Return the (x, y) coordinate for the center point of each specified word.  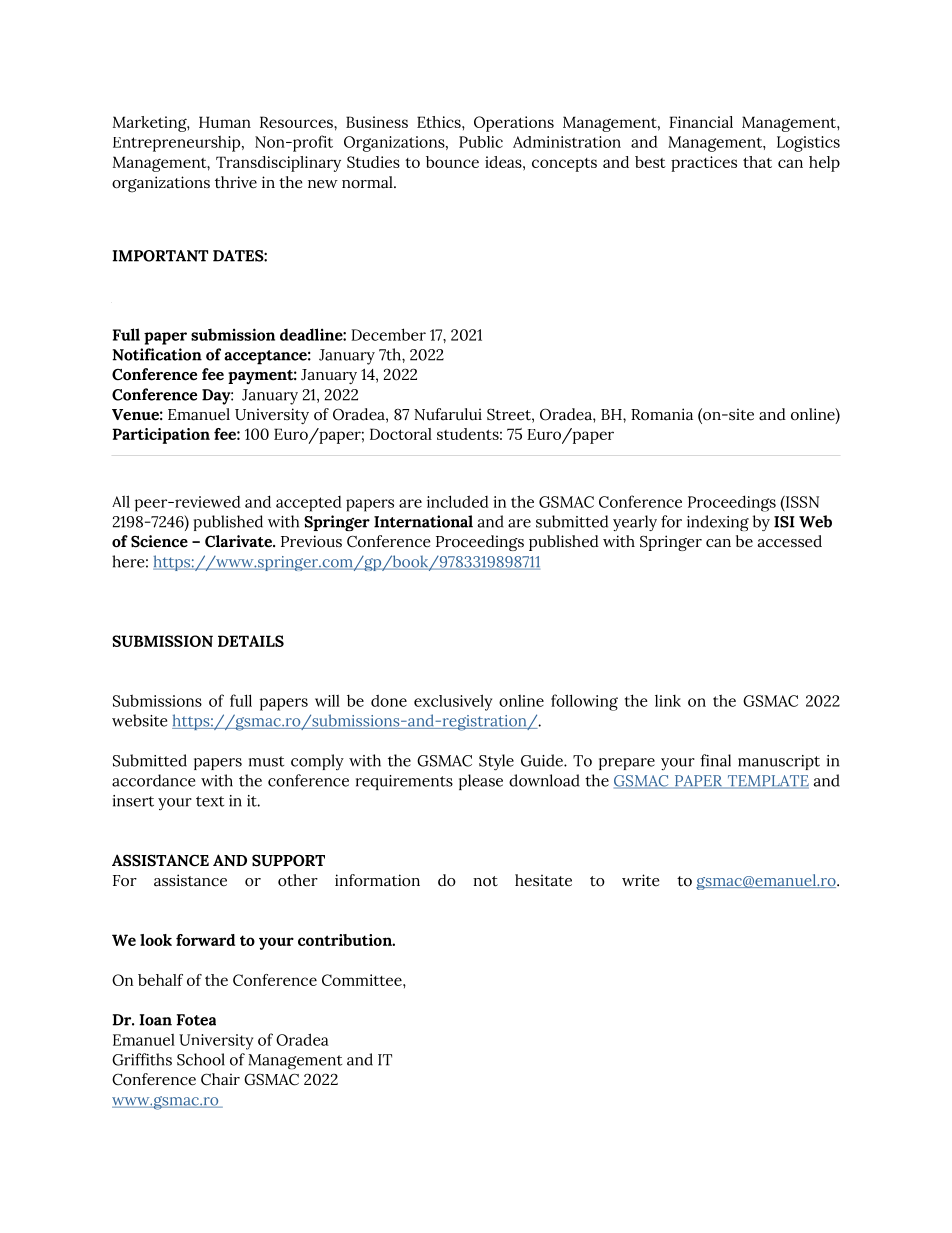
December (388, 334)
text (210, 801)
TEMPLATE (767, 782)
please (481, 782)
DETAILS (251, 641)
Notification (157, 354)
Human (225, 122)
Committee (363, 980)
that (757, 162)
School (201, 1059)
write (641, 880)
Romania (662, 414)
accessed (790, 541)
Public (481, 142)
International (423, 521)
